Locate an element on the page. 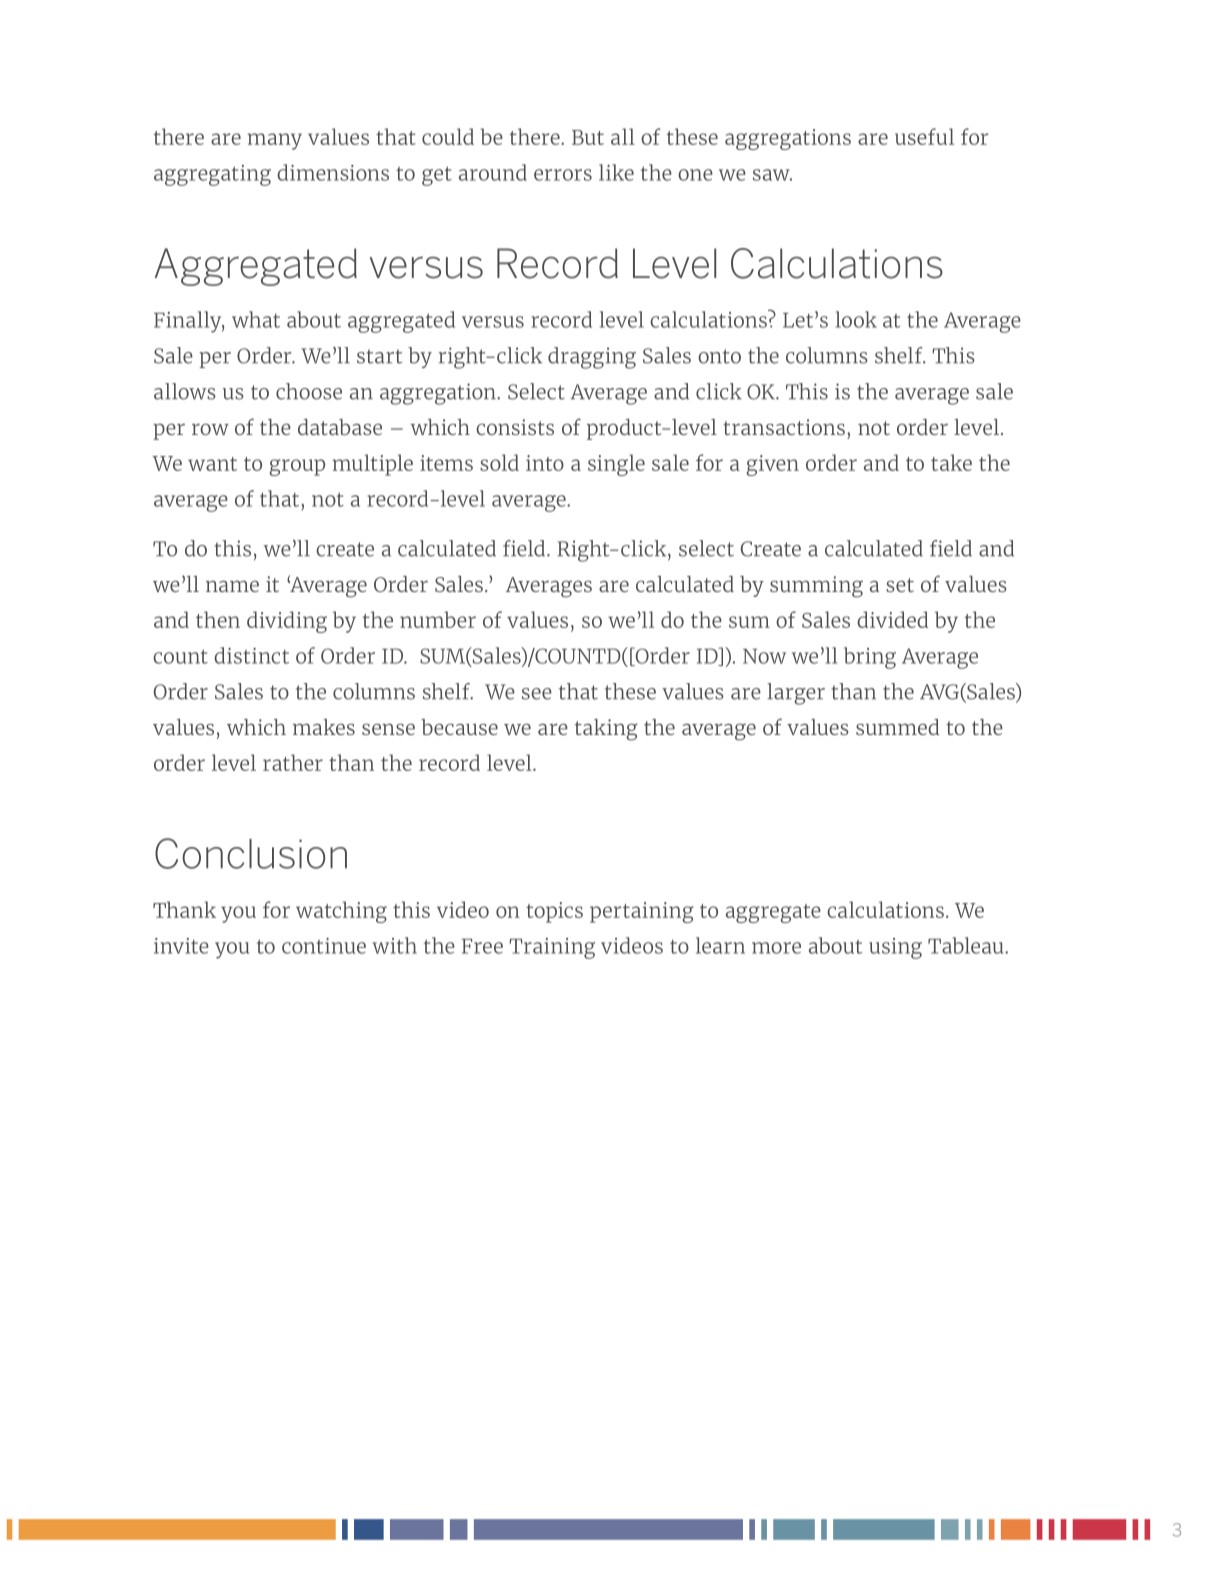 The image size is (1216, 1574). what is located at coordinates (256, 319).
